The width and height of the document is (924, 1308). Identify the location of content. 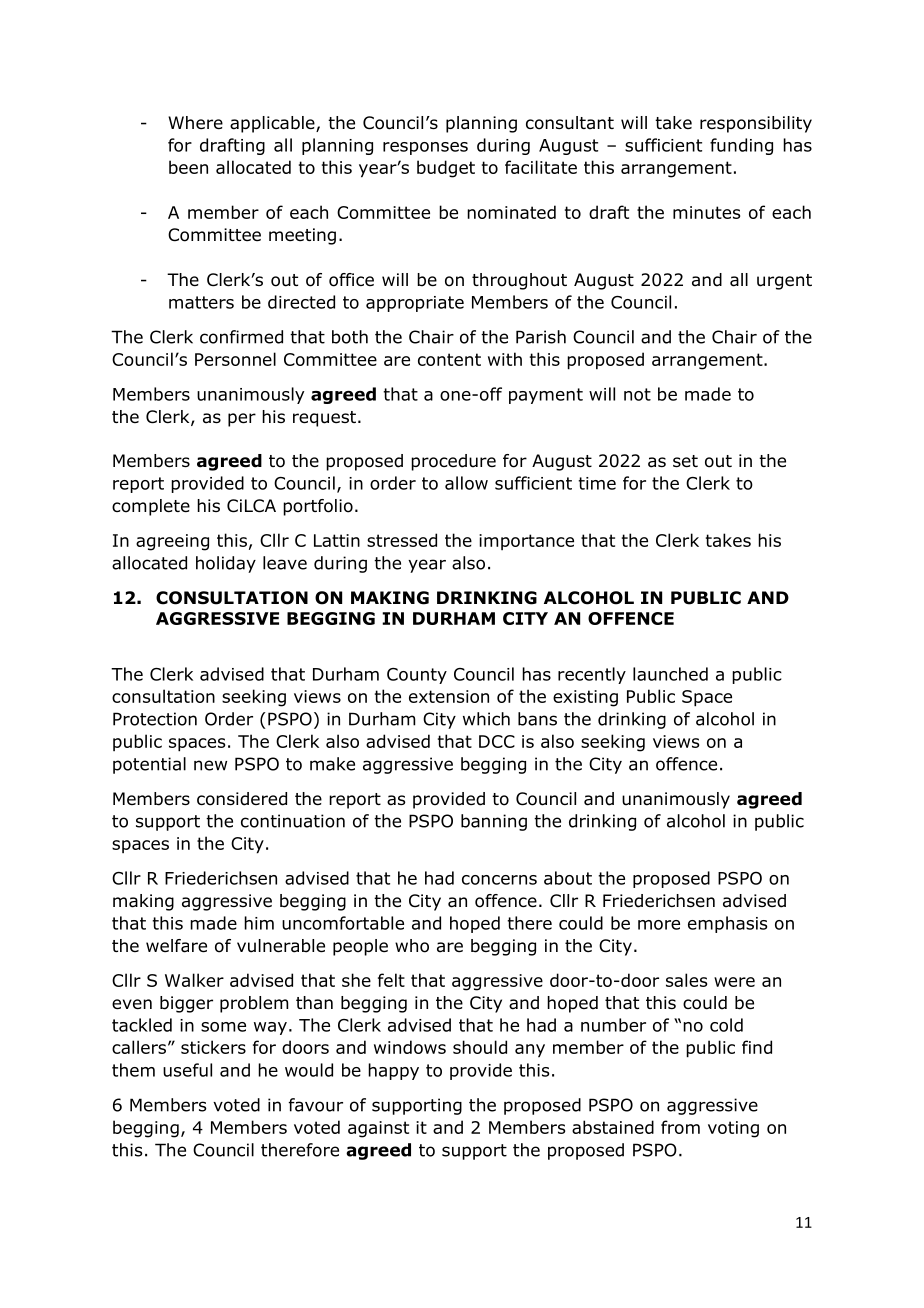
(449, 359).
